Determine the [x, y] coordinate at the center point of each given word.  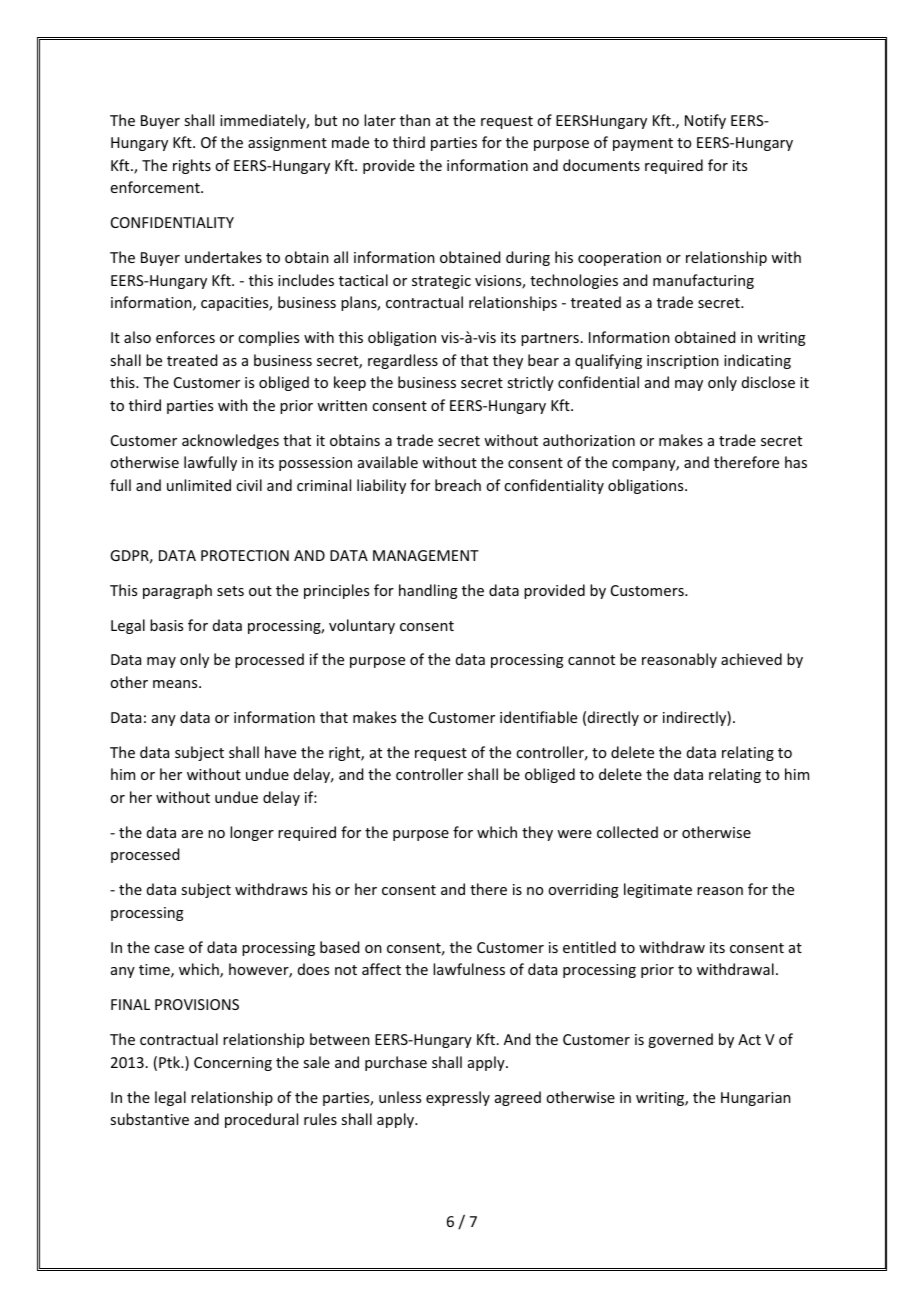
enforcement [156, 187]
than [415, 120]
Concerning [233, 1064]
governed [680, 1040]
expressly [458, 1098]
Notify [705, 121]
